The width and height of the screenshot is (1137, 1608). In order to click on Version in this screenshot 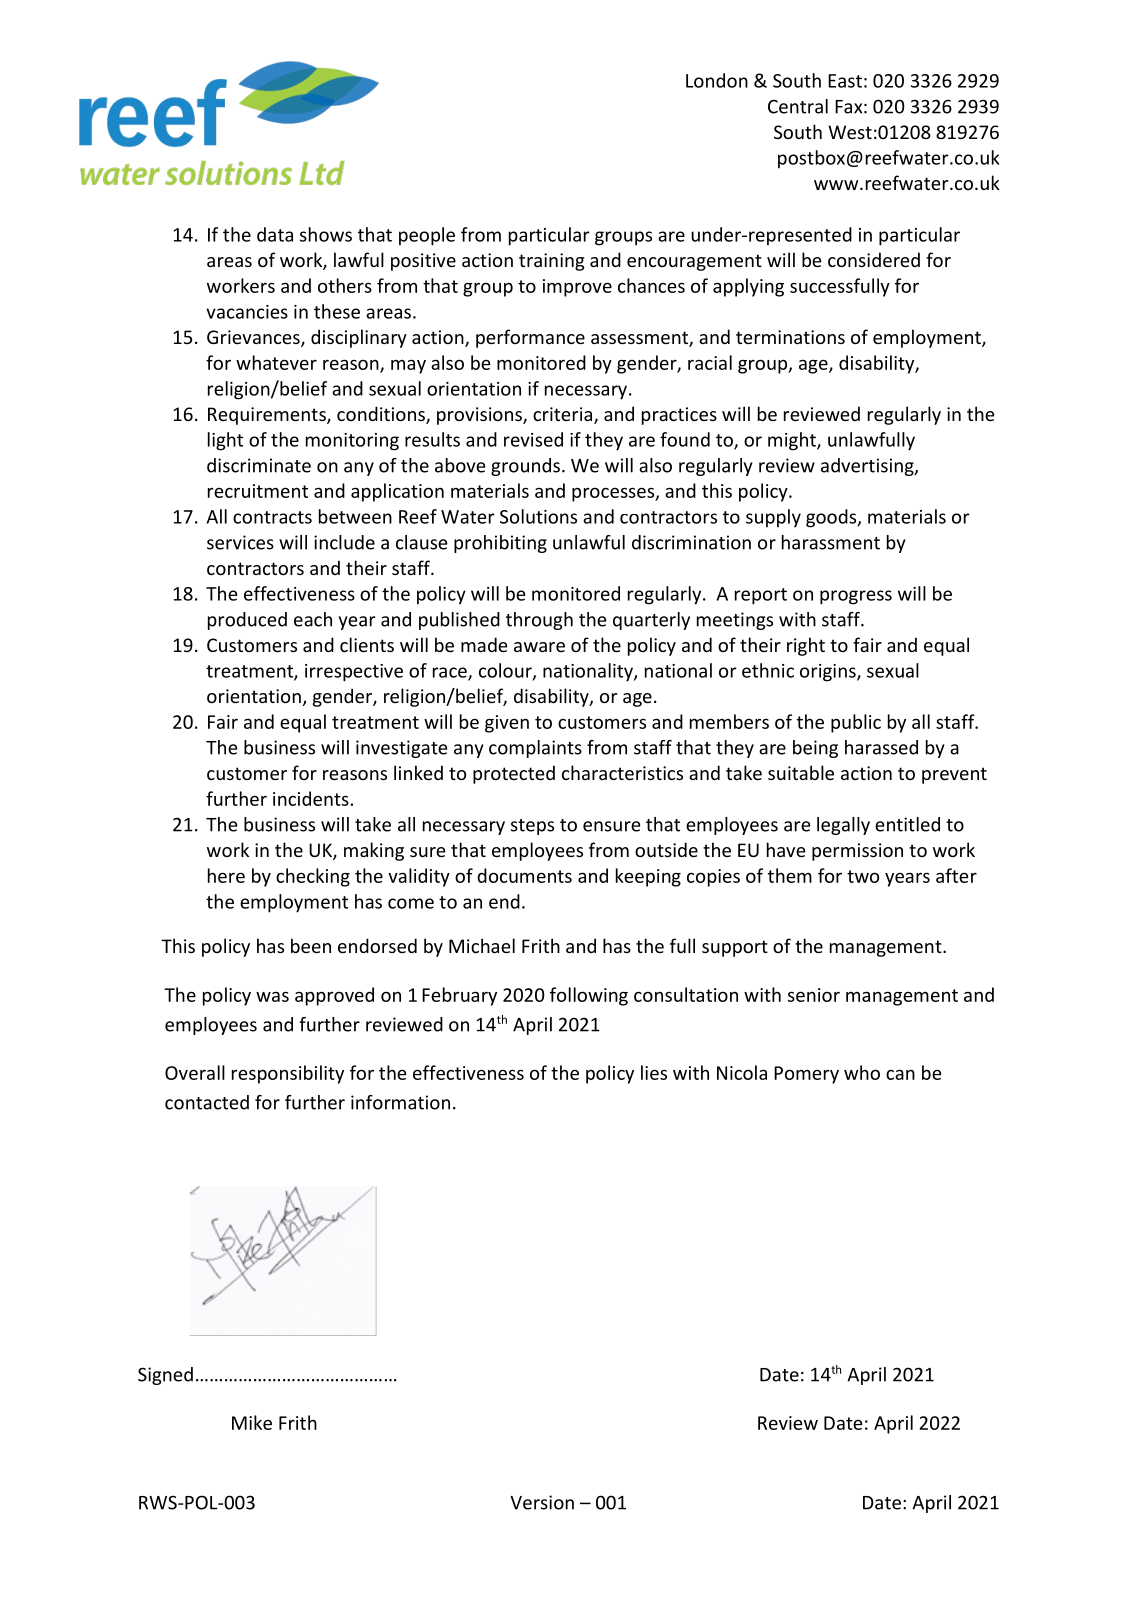, I will do `click(542, 1502)`.
